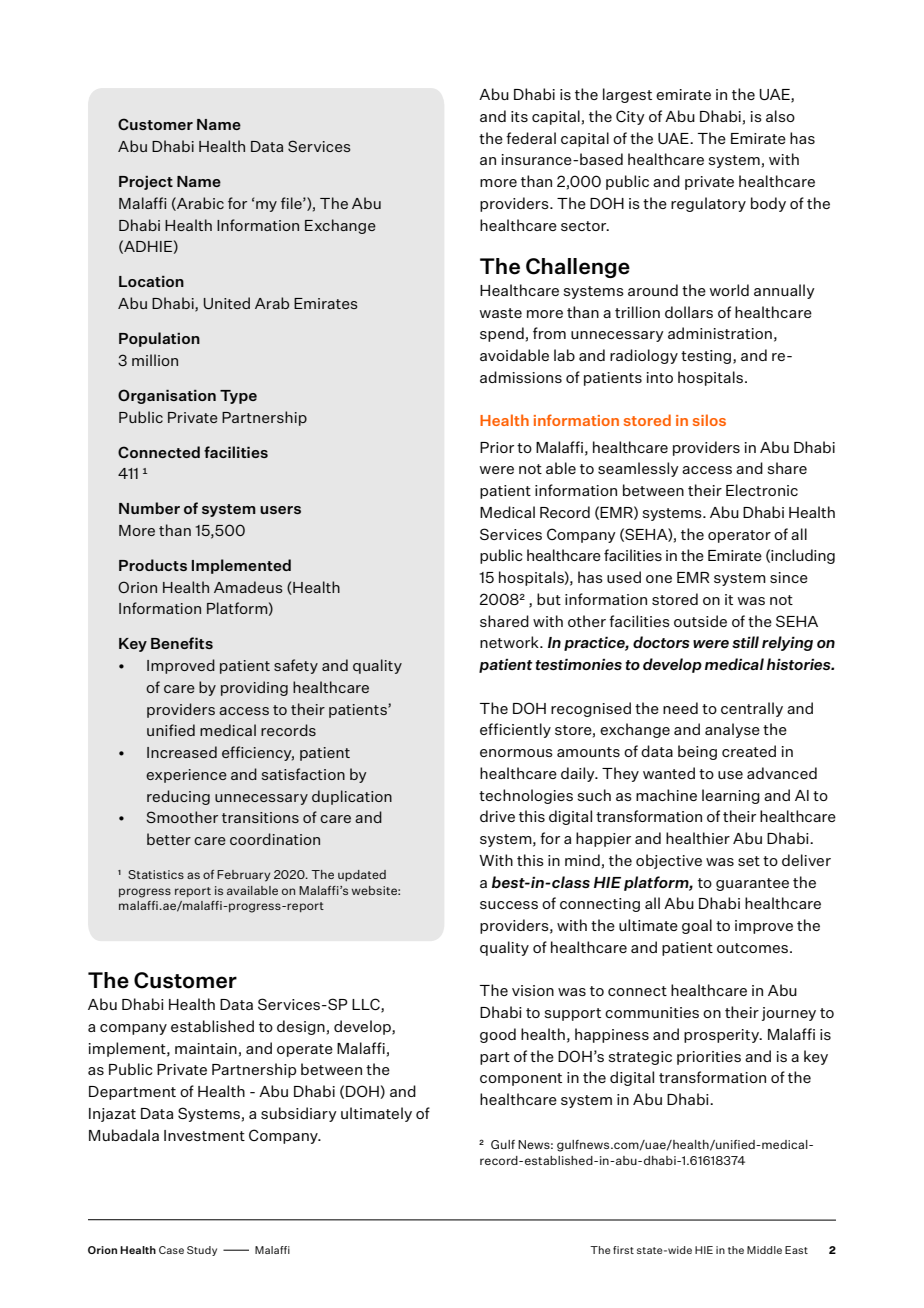  I want to click on Study, so click(202, 1251).
